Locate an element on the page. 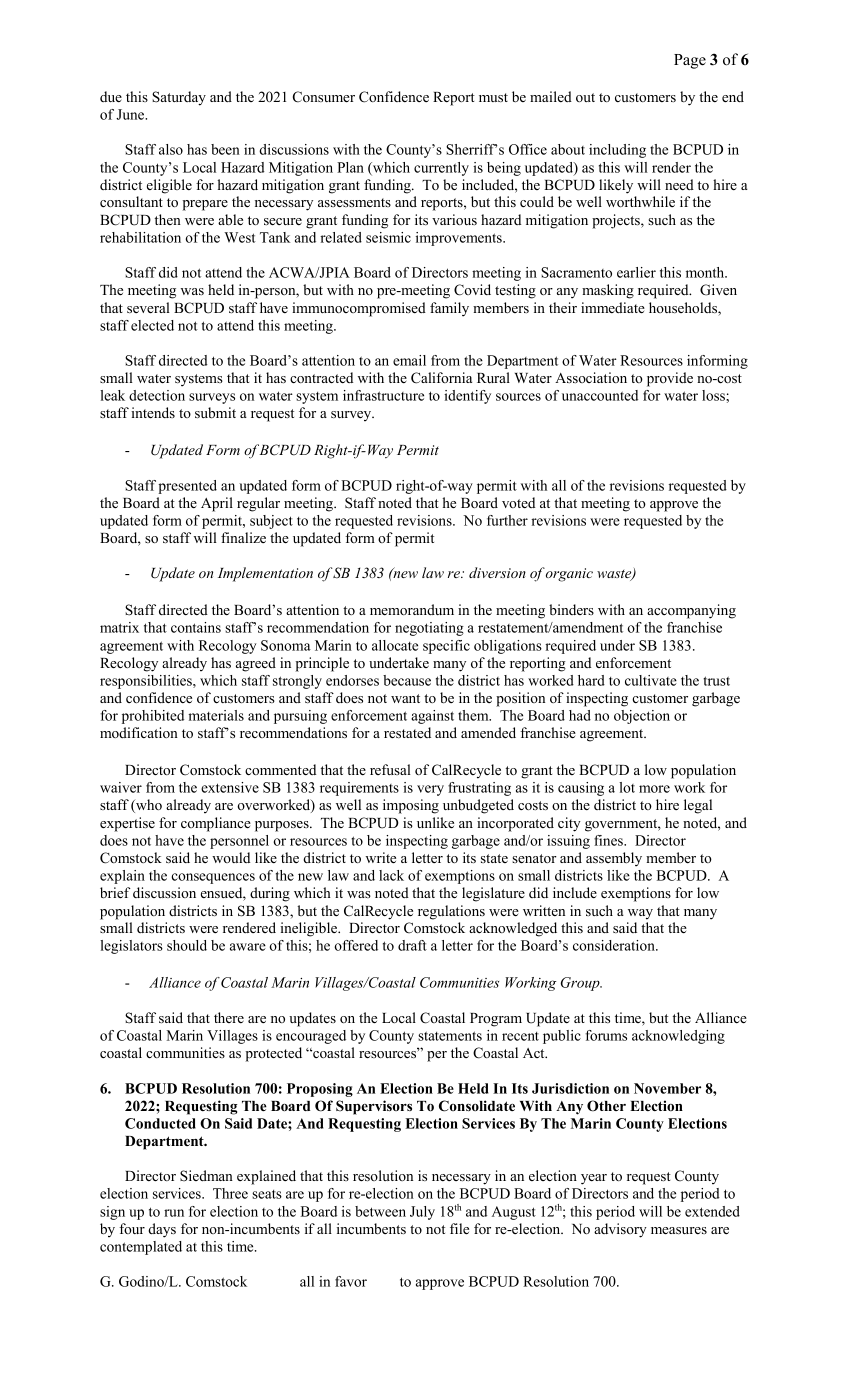 Image resolution: width=849 pixels, height=1400 pixels. Saturday is located at coordinates (179, 98).
